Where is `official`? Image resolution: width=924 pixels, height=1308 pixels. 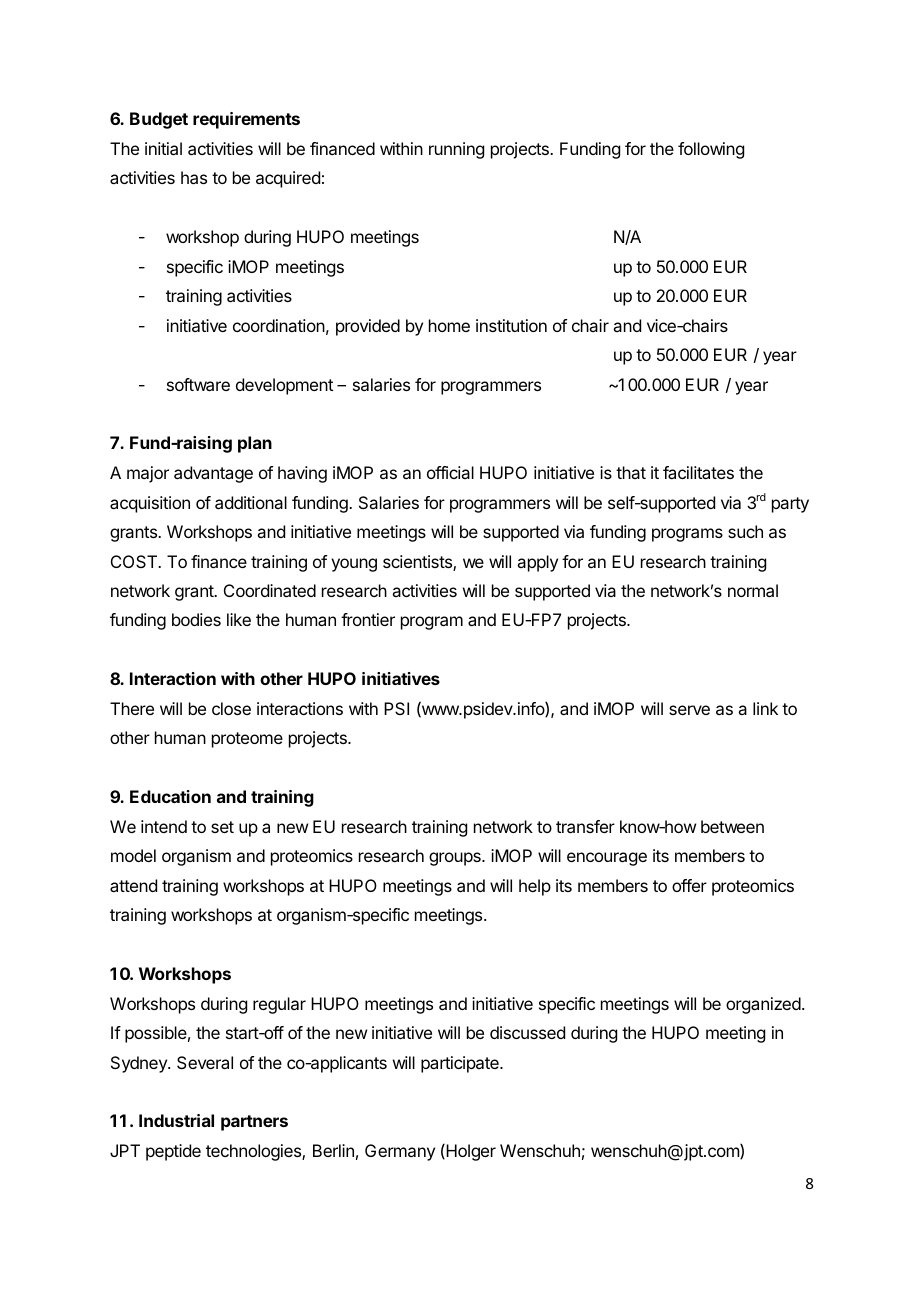 official is located at coordinates (450, 472).
